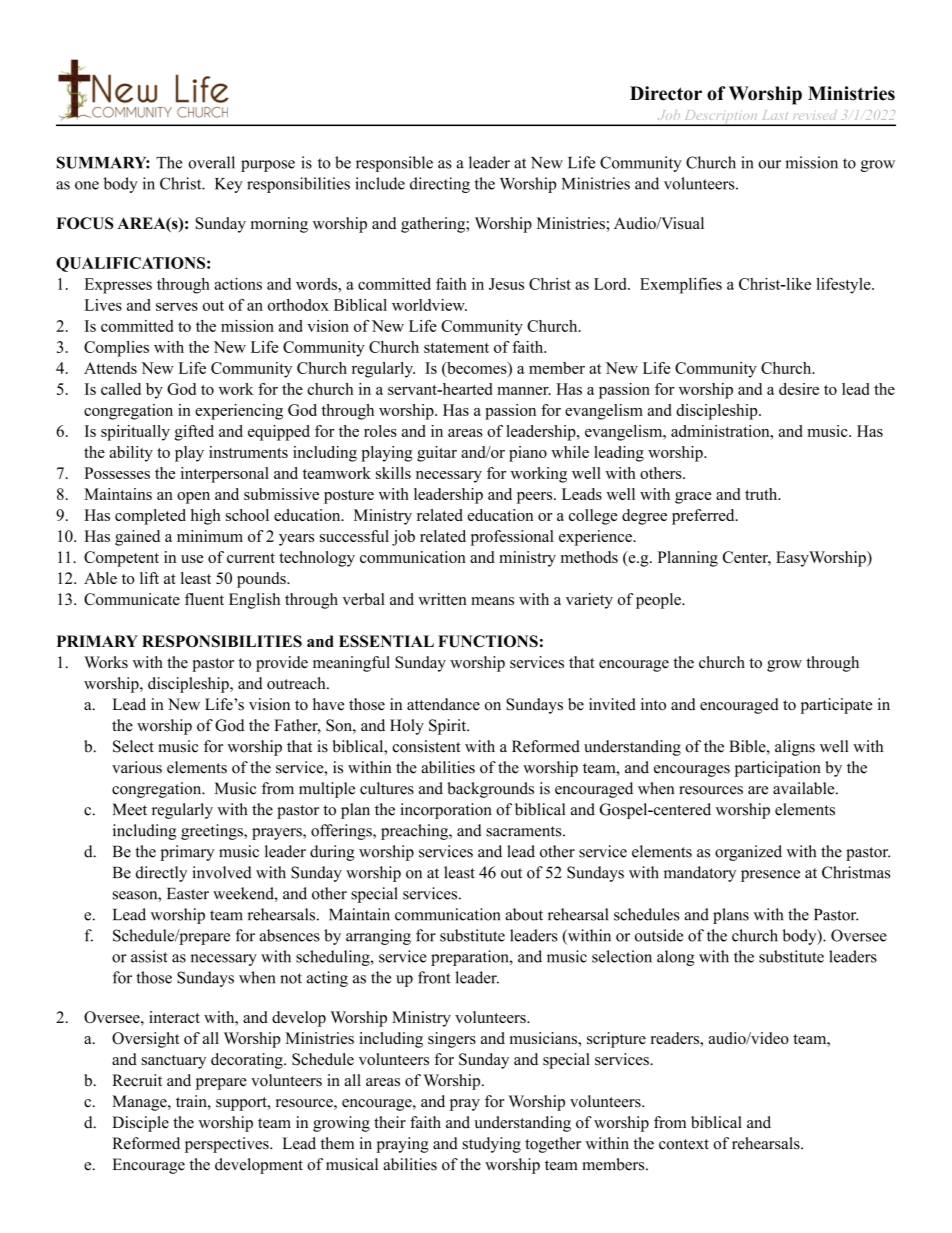  Describe the element at coordinates (446, 811) in the document. I see `incorporation` at that location.
